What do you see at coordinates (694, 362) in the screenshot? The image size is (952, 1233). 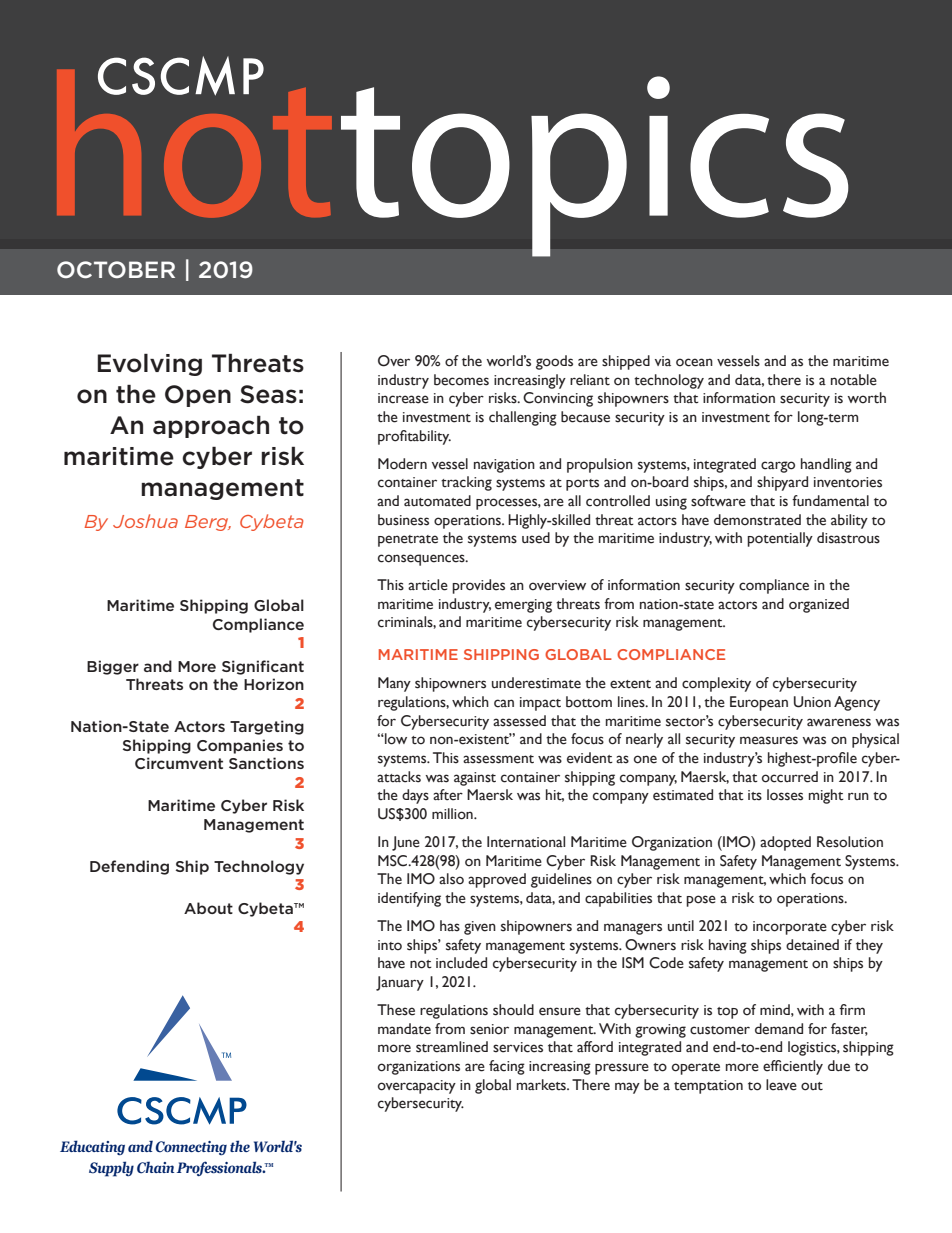 I see `ocean` at bounding box center [694, 362].
